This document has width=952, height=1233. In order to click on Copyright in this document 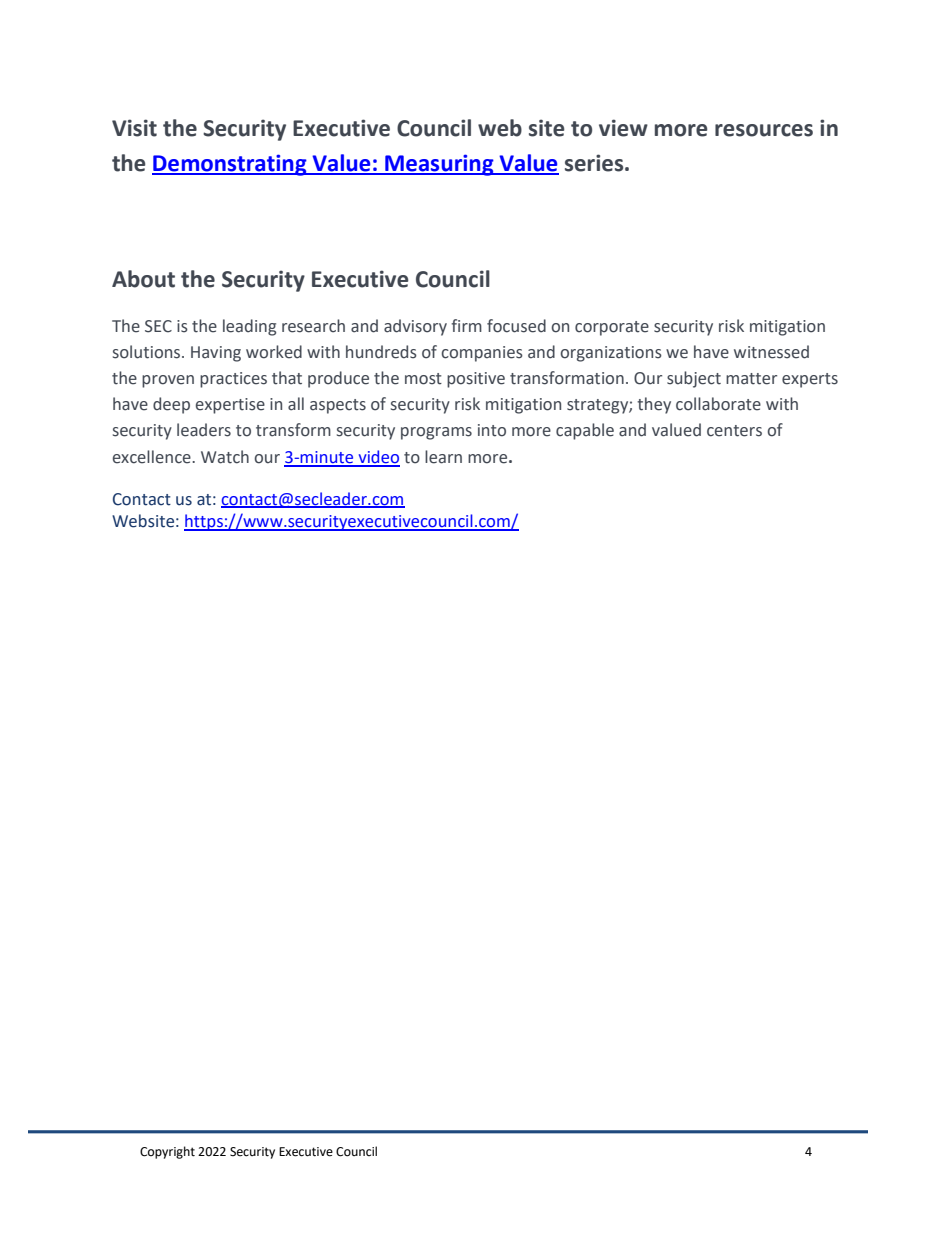, I will do `click(167, 1152)`.
